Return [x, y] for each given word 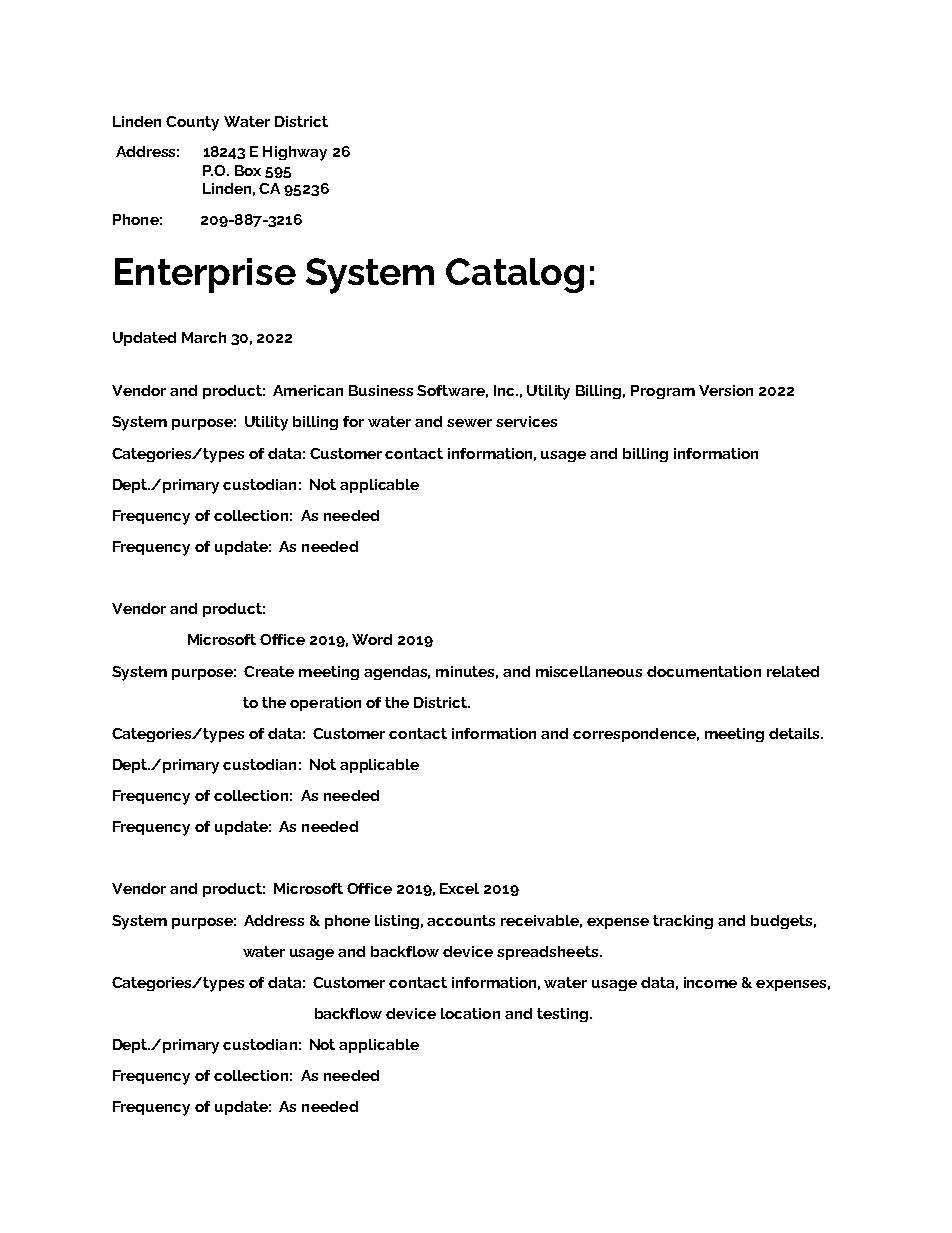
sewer [469, 423]
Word [372, 639]
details [795, 733]
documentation [704, 671]
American [308, 390]
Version [726, 390]
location [470, 1013]
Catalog [515, 275]
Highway [295, 153]
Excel [459, 888]
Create [269, 671]
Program [663, 392]
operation [325, 704]
